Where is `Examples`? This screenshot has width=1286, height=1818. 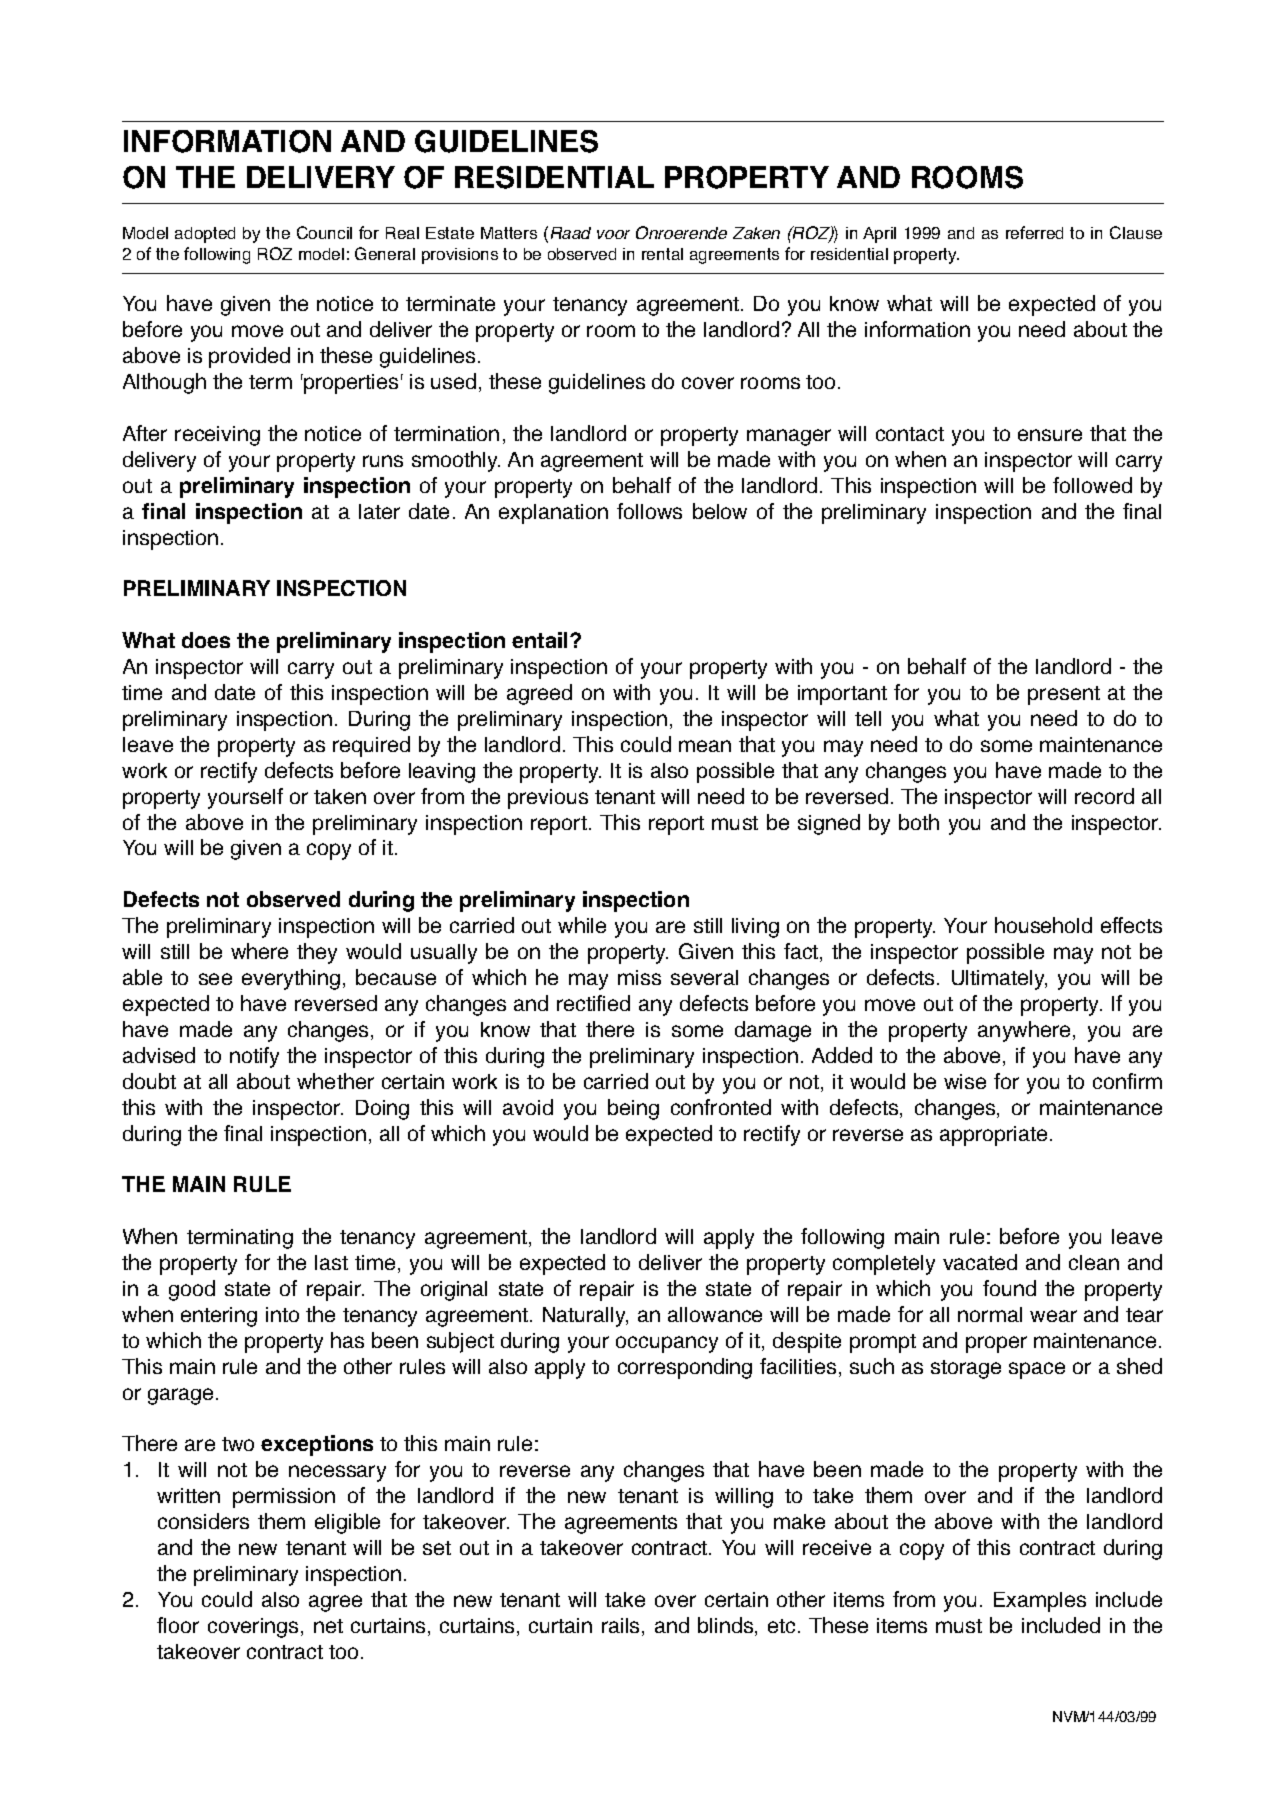 Examples is located at coordinates (1040, 1602).
